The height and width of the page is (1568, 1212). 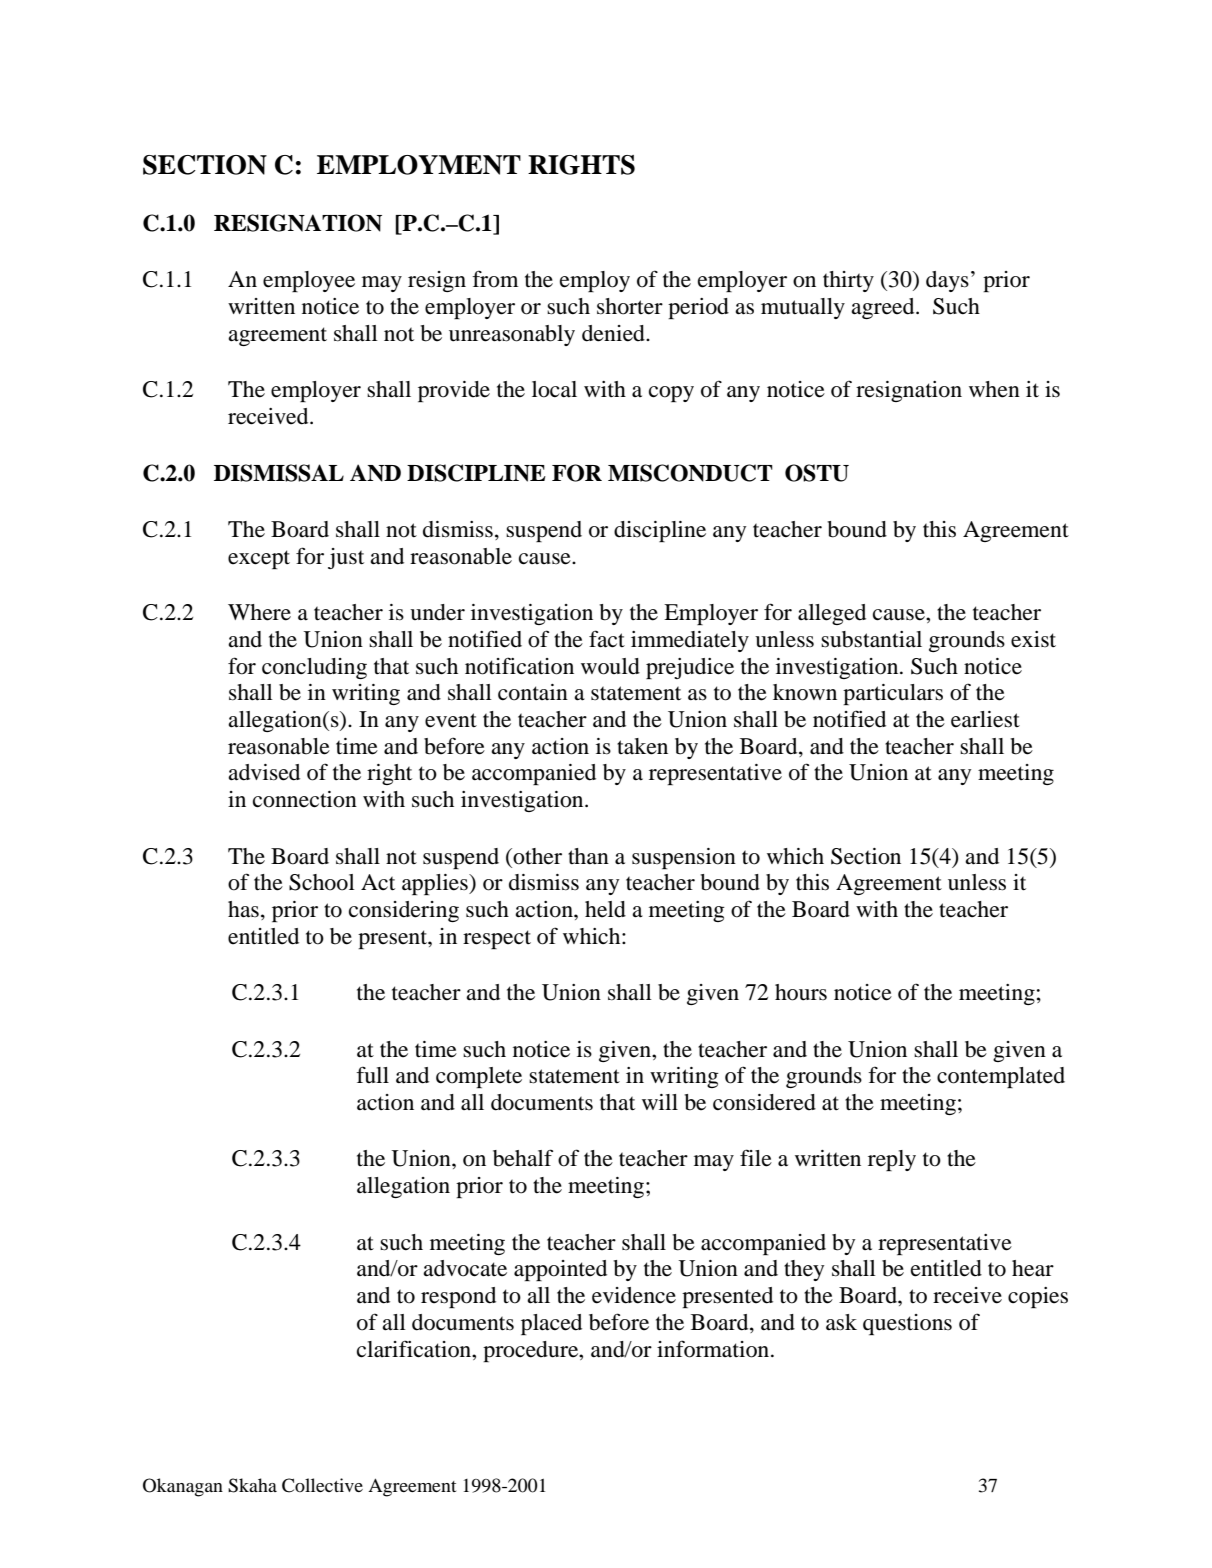 What do you see at coordinates (630, 306) in the page?
I see `shorter` at bounding box center [630, 306].
